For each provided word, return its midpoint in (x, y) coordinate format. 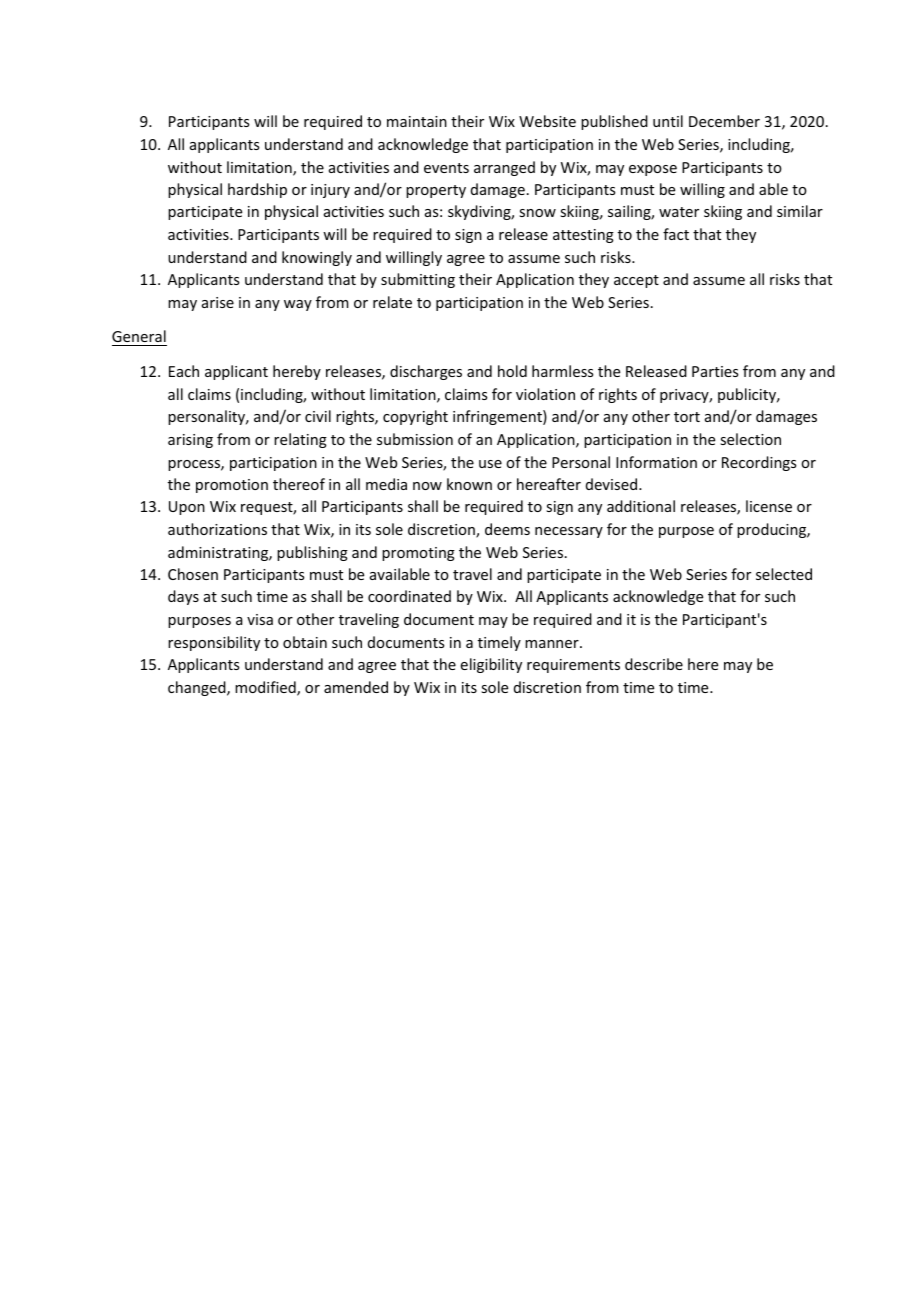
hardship (257, 190)
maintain (417, 121)
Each (184, 371)
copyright (415, 417)
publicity (748, 395)
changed (198, 688)
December (724, 121)
